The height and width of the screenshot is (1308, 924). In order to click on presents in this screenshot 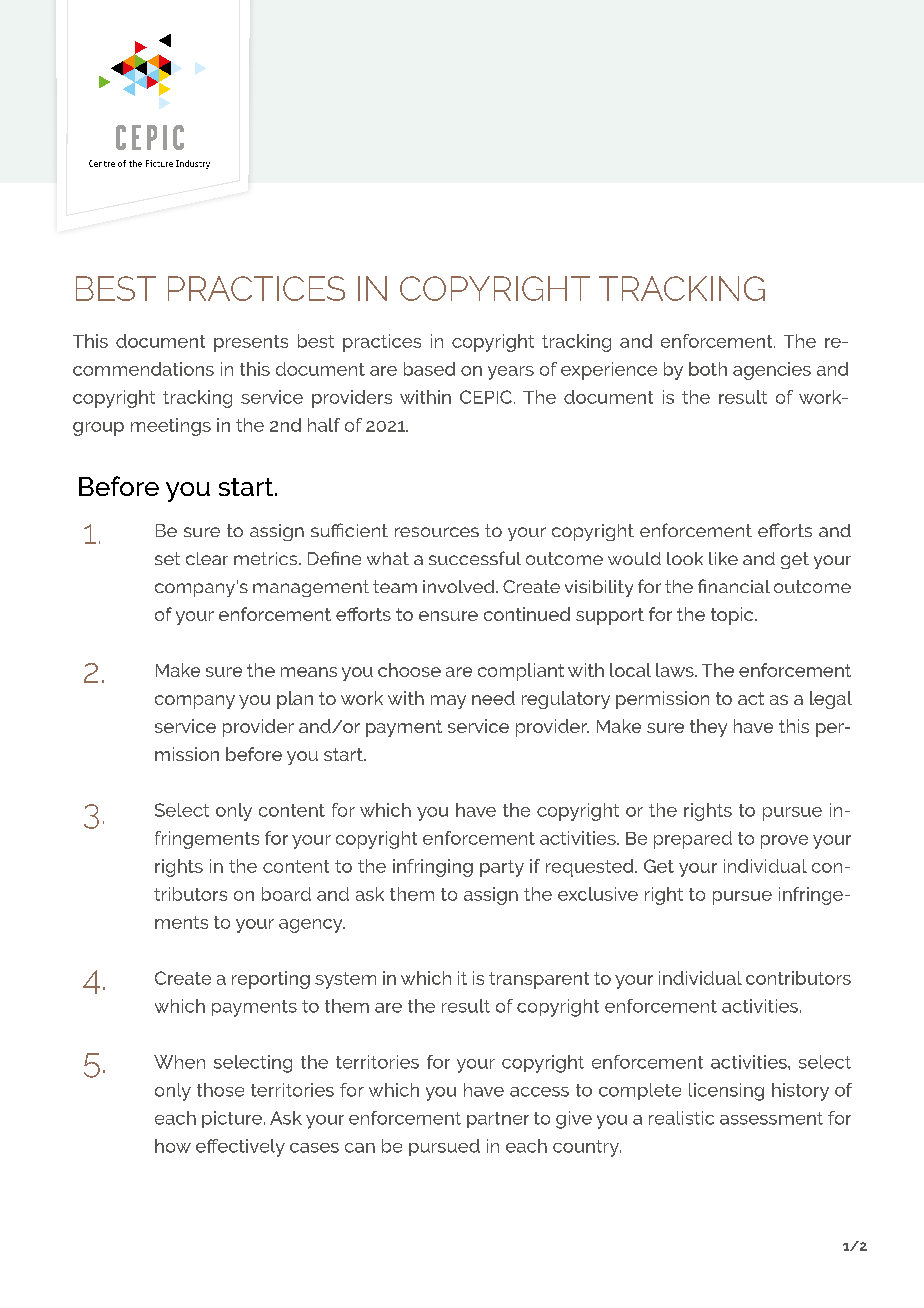, I will do `click(251, 343)`.
